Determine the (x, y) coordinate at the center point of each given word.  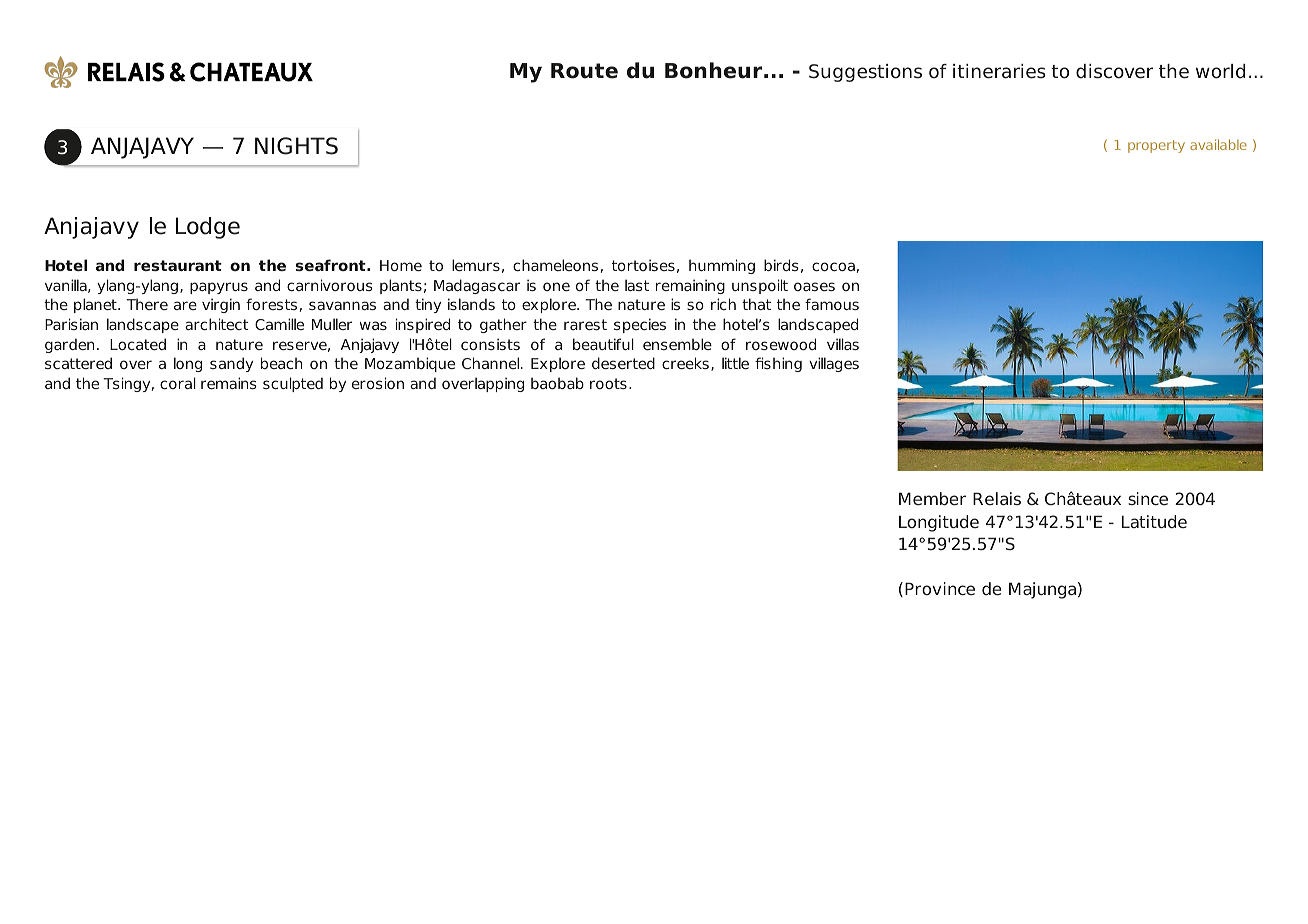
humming (722, 266)
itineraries (999, 71)
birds (781, 265)
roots (608, 383)
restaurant (178, 265)
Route (584, 71)
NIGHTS (296, 146)
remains (229, 383)
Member (932, 498)
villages (834, 364)
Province (940, 588)
